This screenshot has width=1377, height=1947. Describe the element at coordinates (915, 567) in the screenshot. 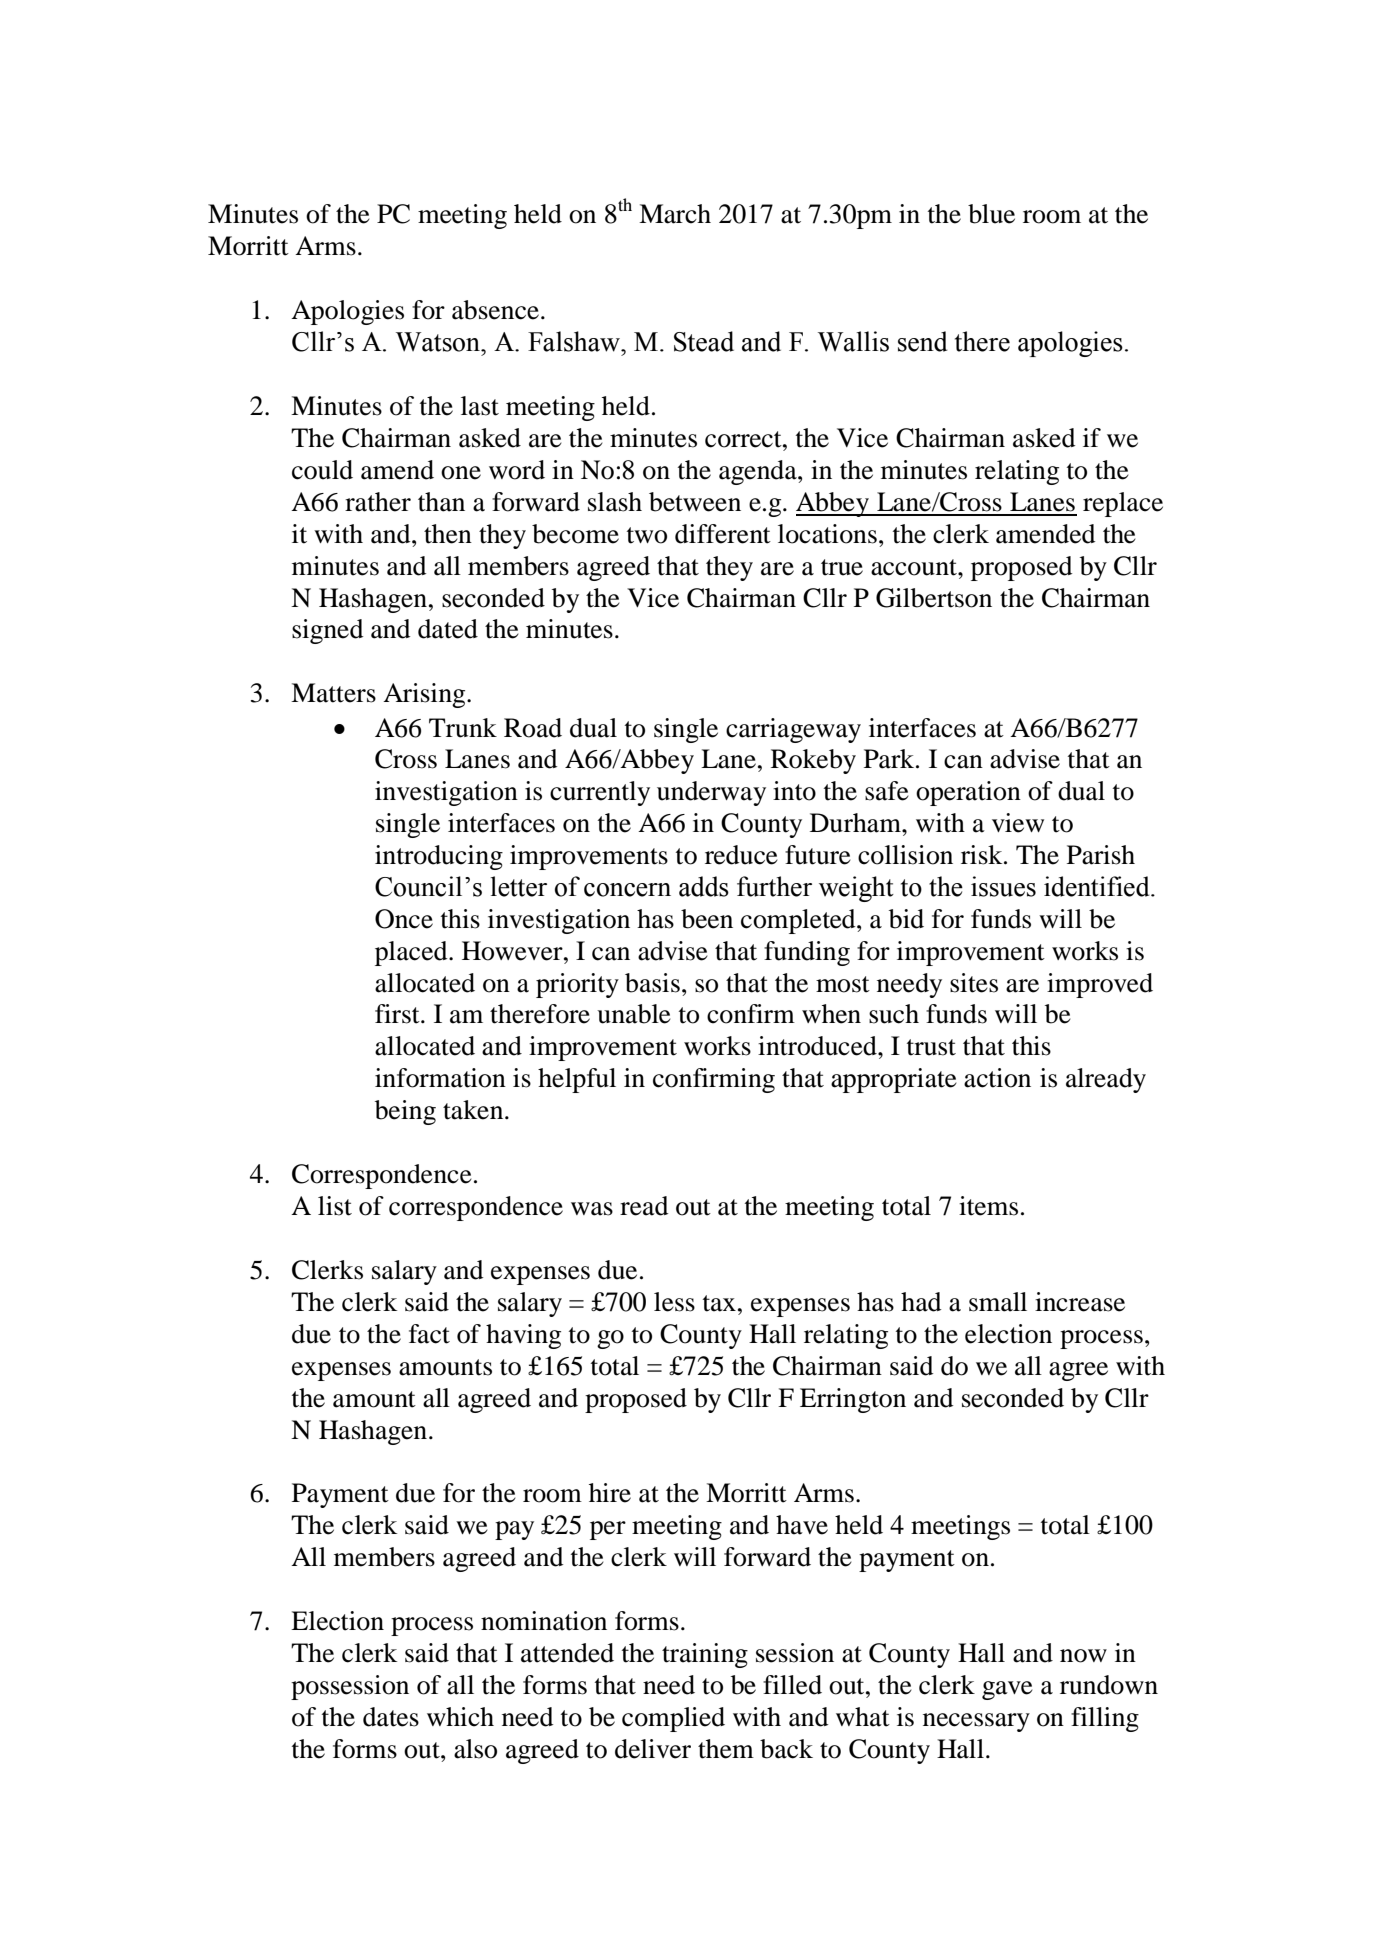

I see `account` at that location.
